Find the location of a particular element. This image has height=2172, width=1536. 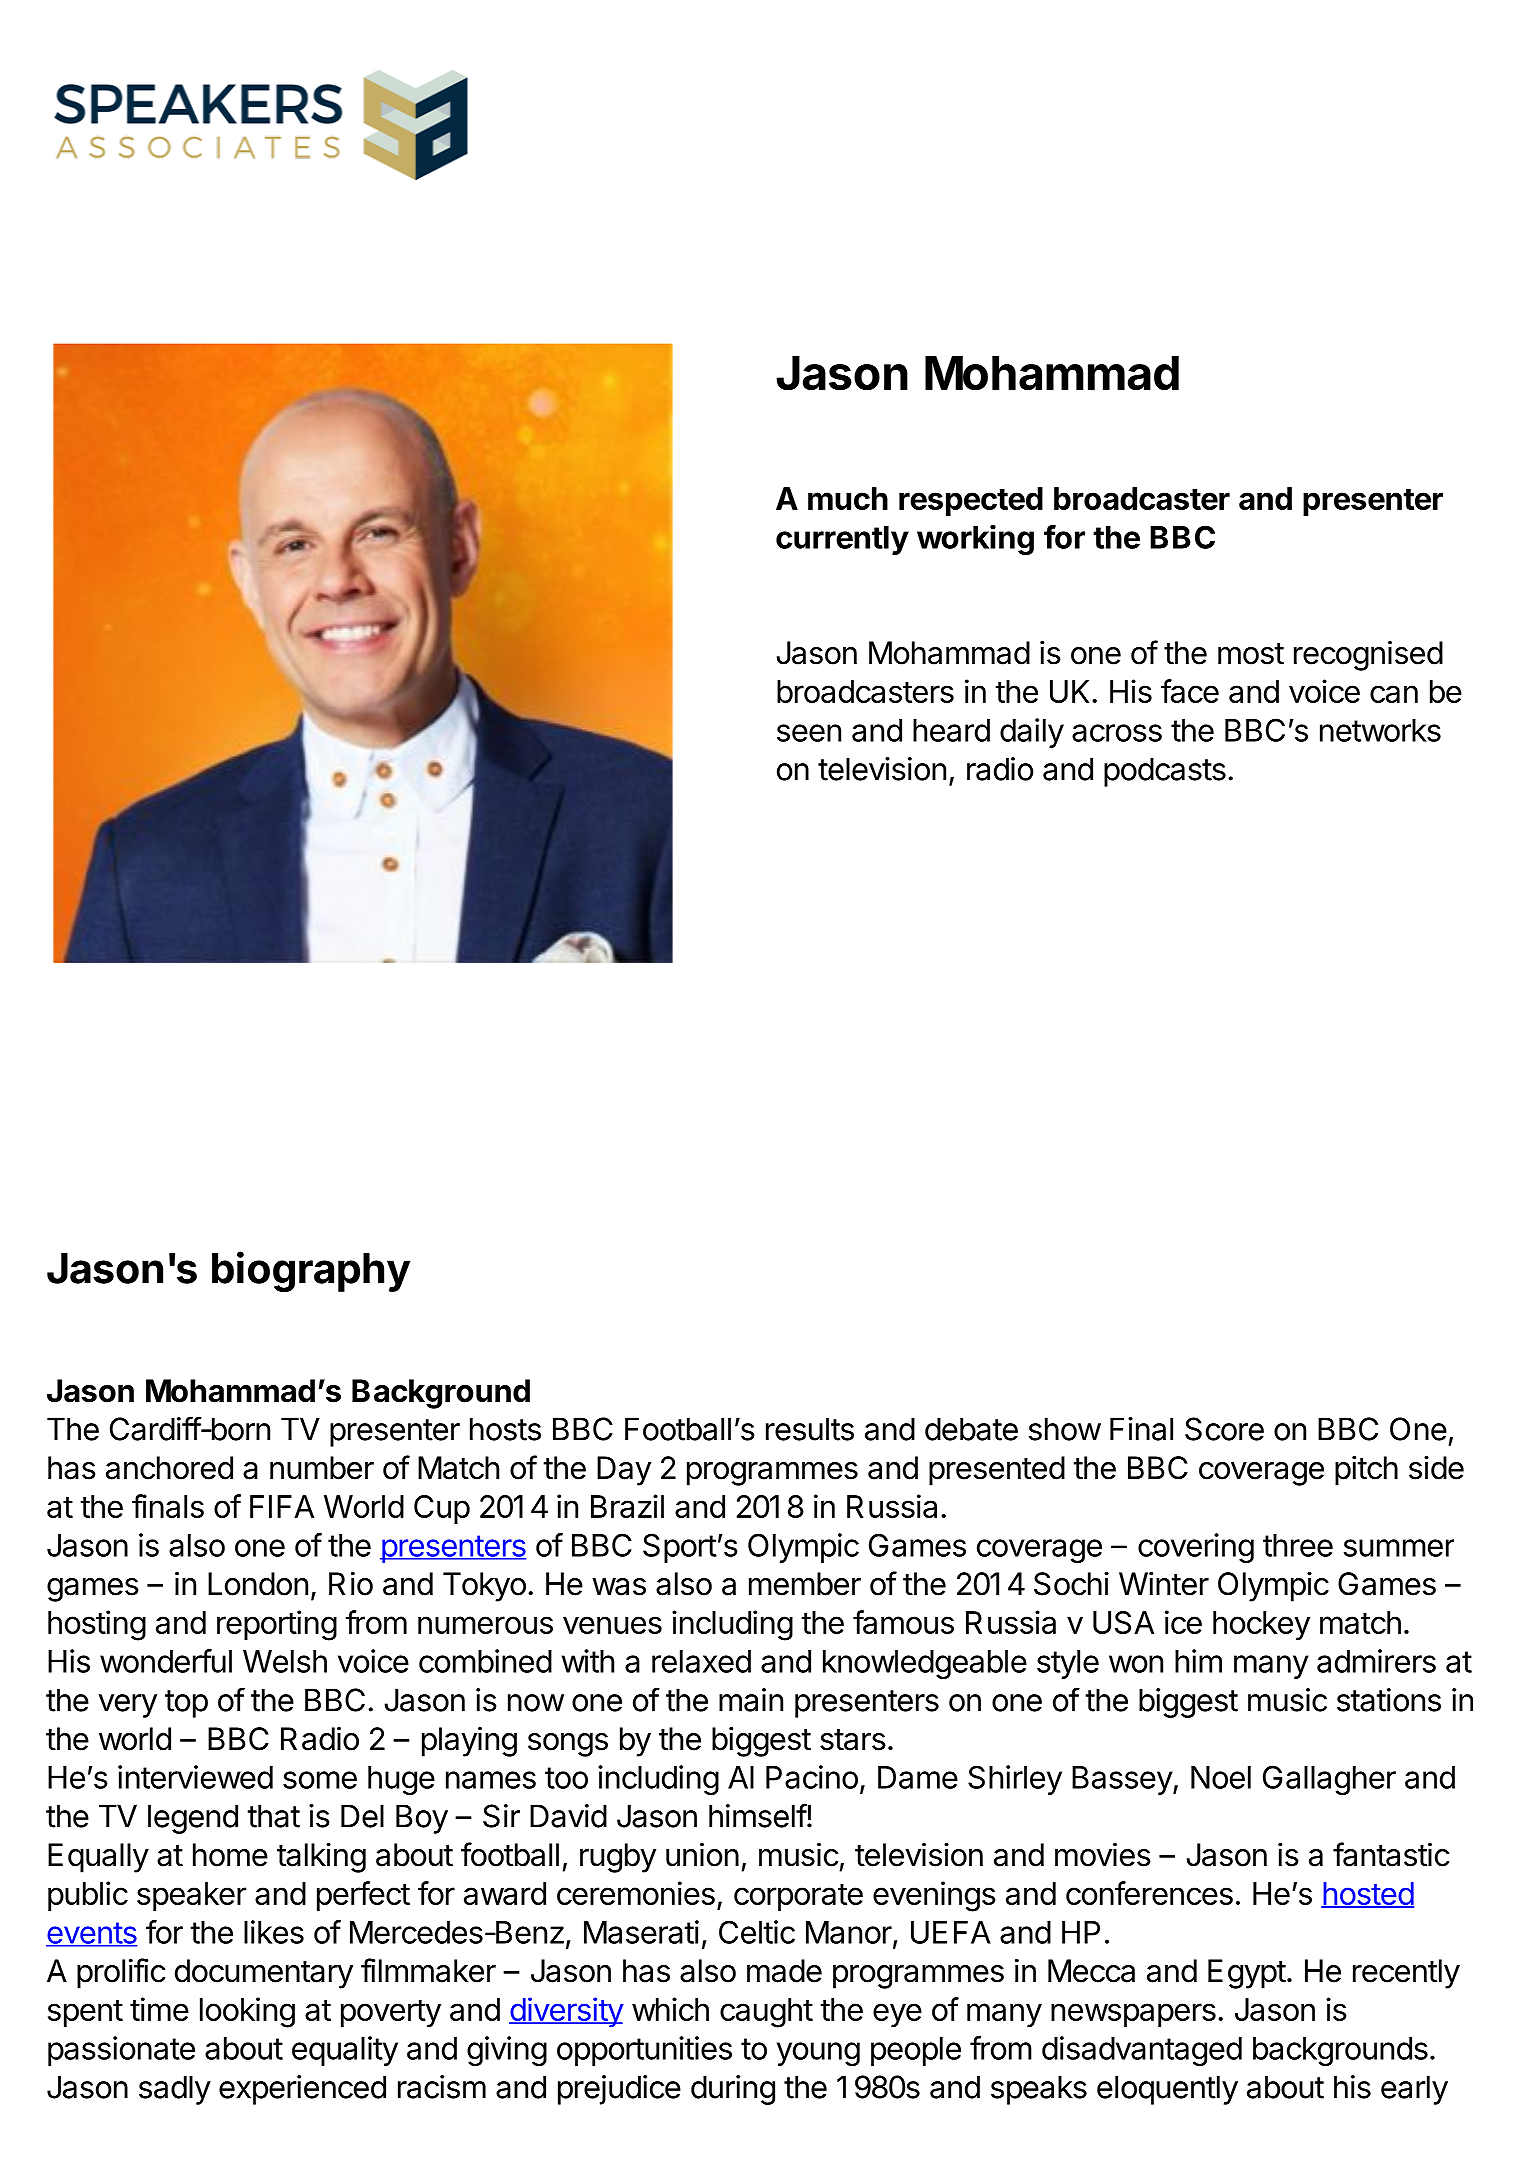

three is located at coordinates (1298, 1545).
